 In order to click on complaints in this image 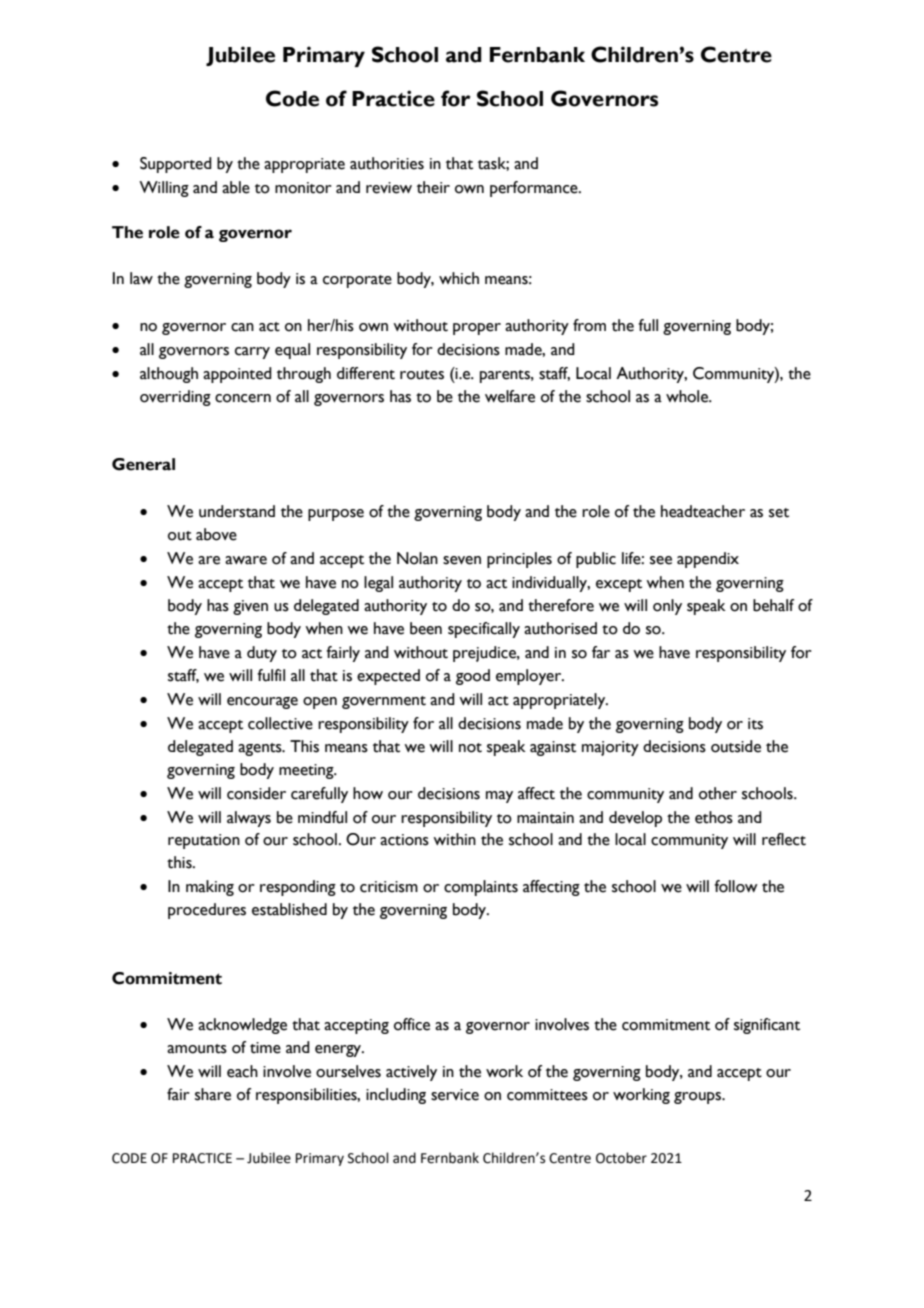, I will do `click(481, 888)`.
